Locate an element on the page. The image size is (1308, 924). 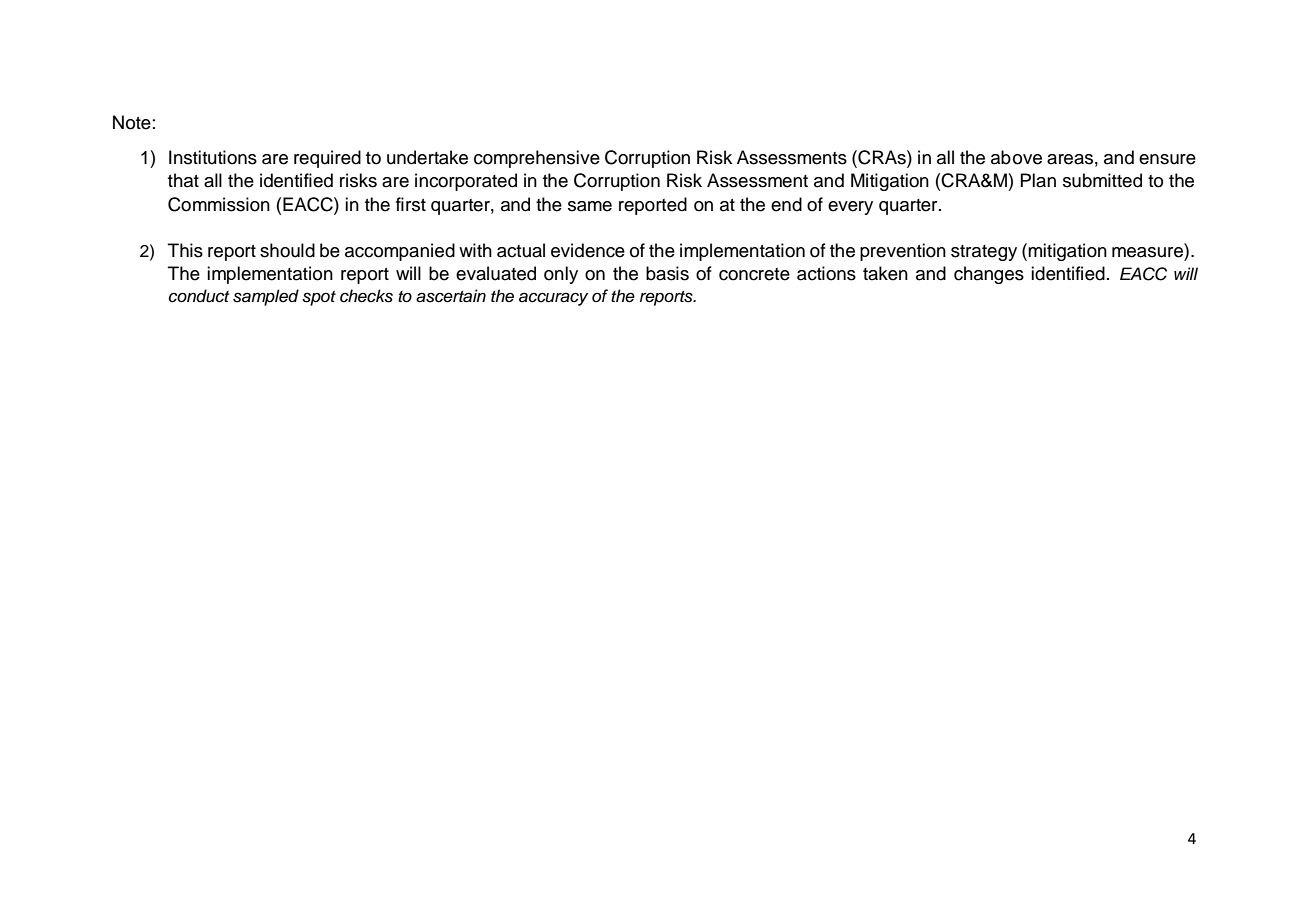
accuracy is located at coordinates (553, 299).
